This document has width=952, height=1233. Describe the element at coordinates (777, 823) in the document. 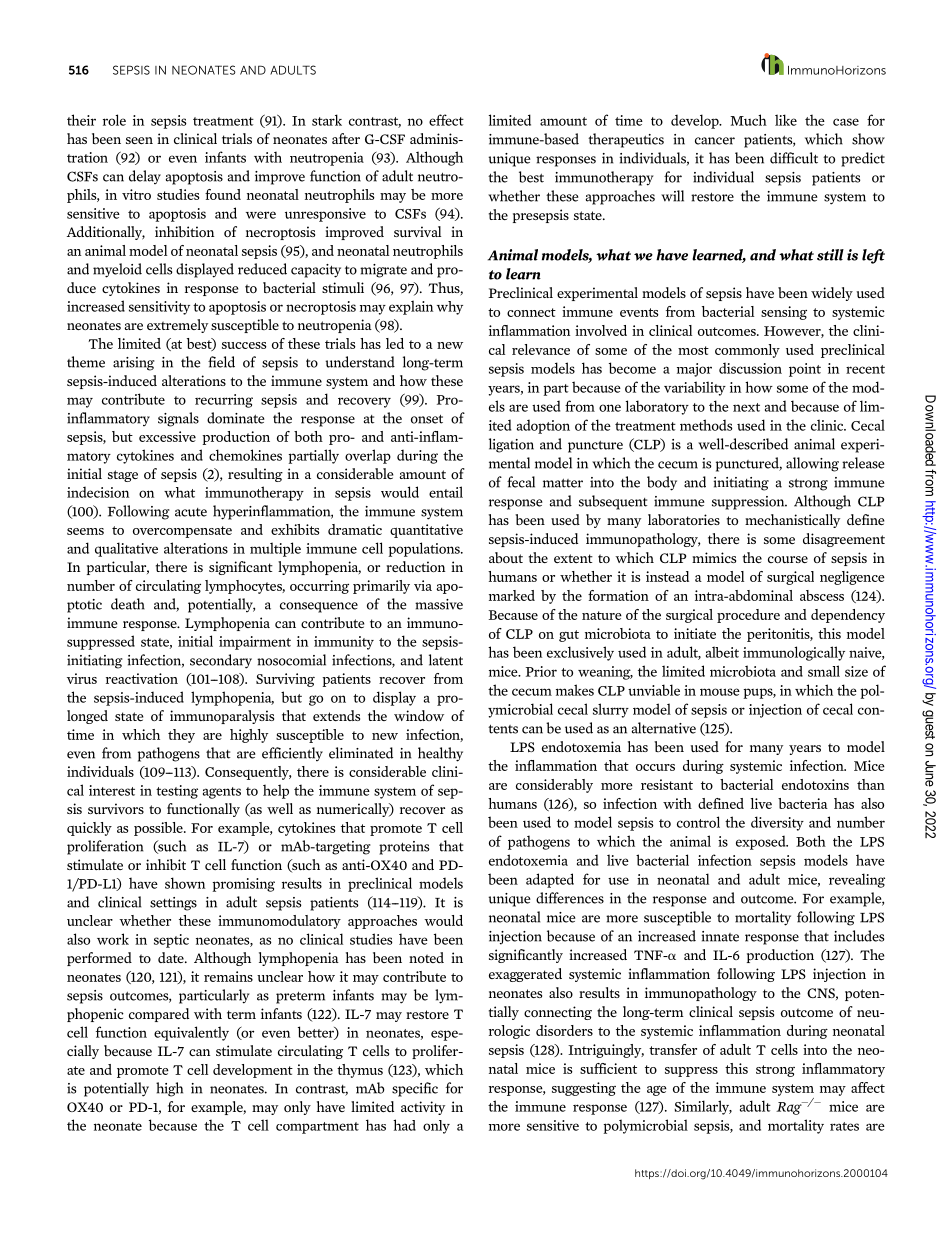

I see `diversity` at that location.
